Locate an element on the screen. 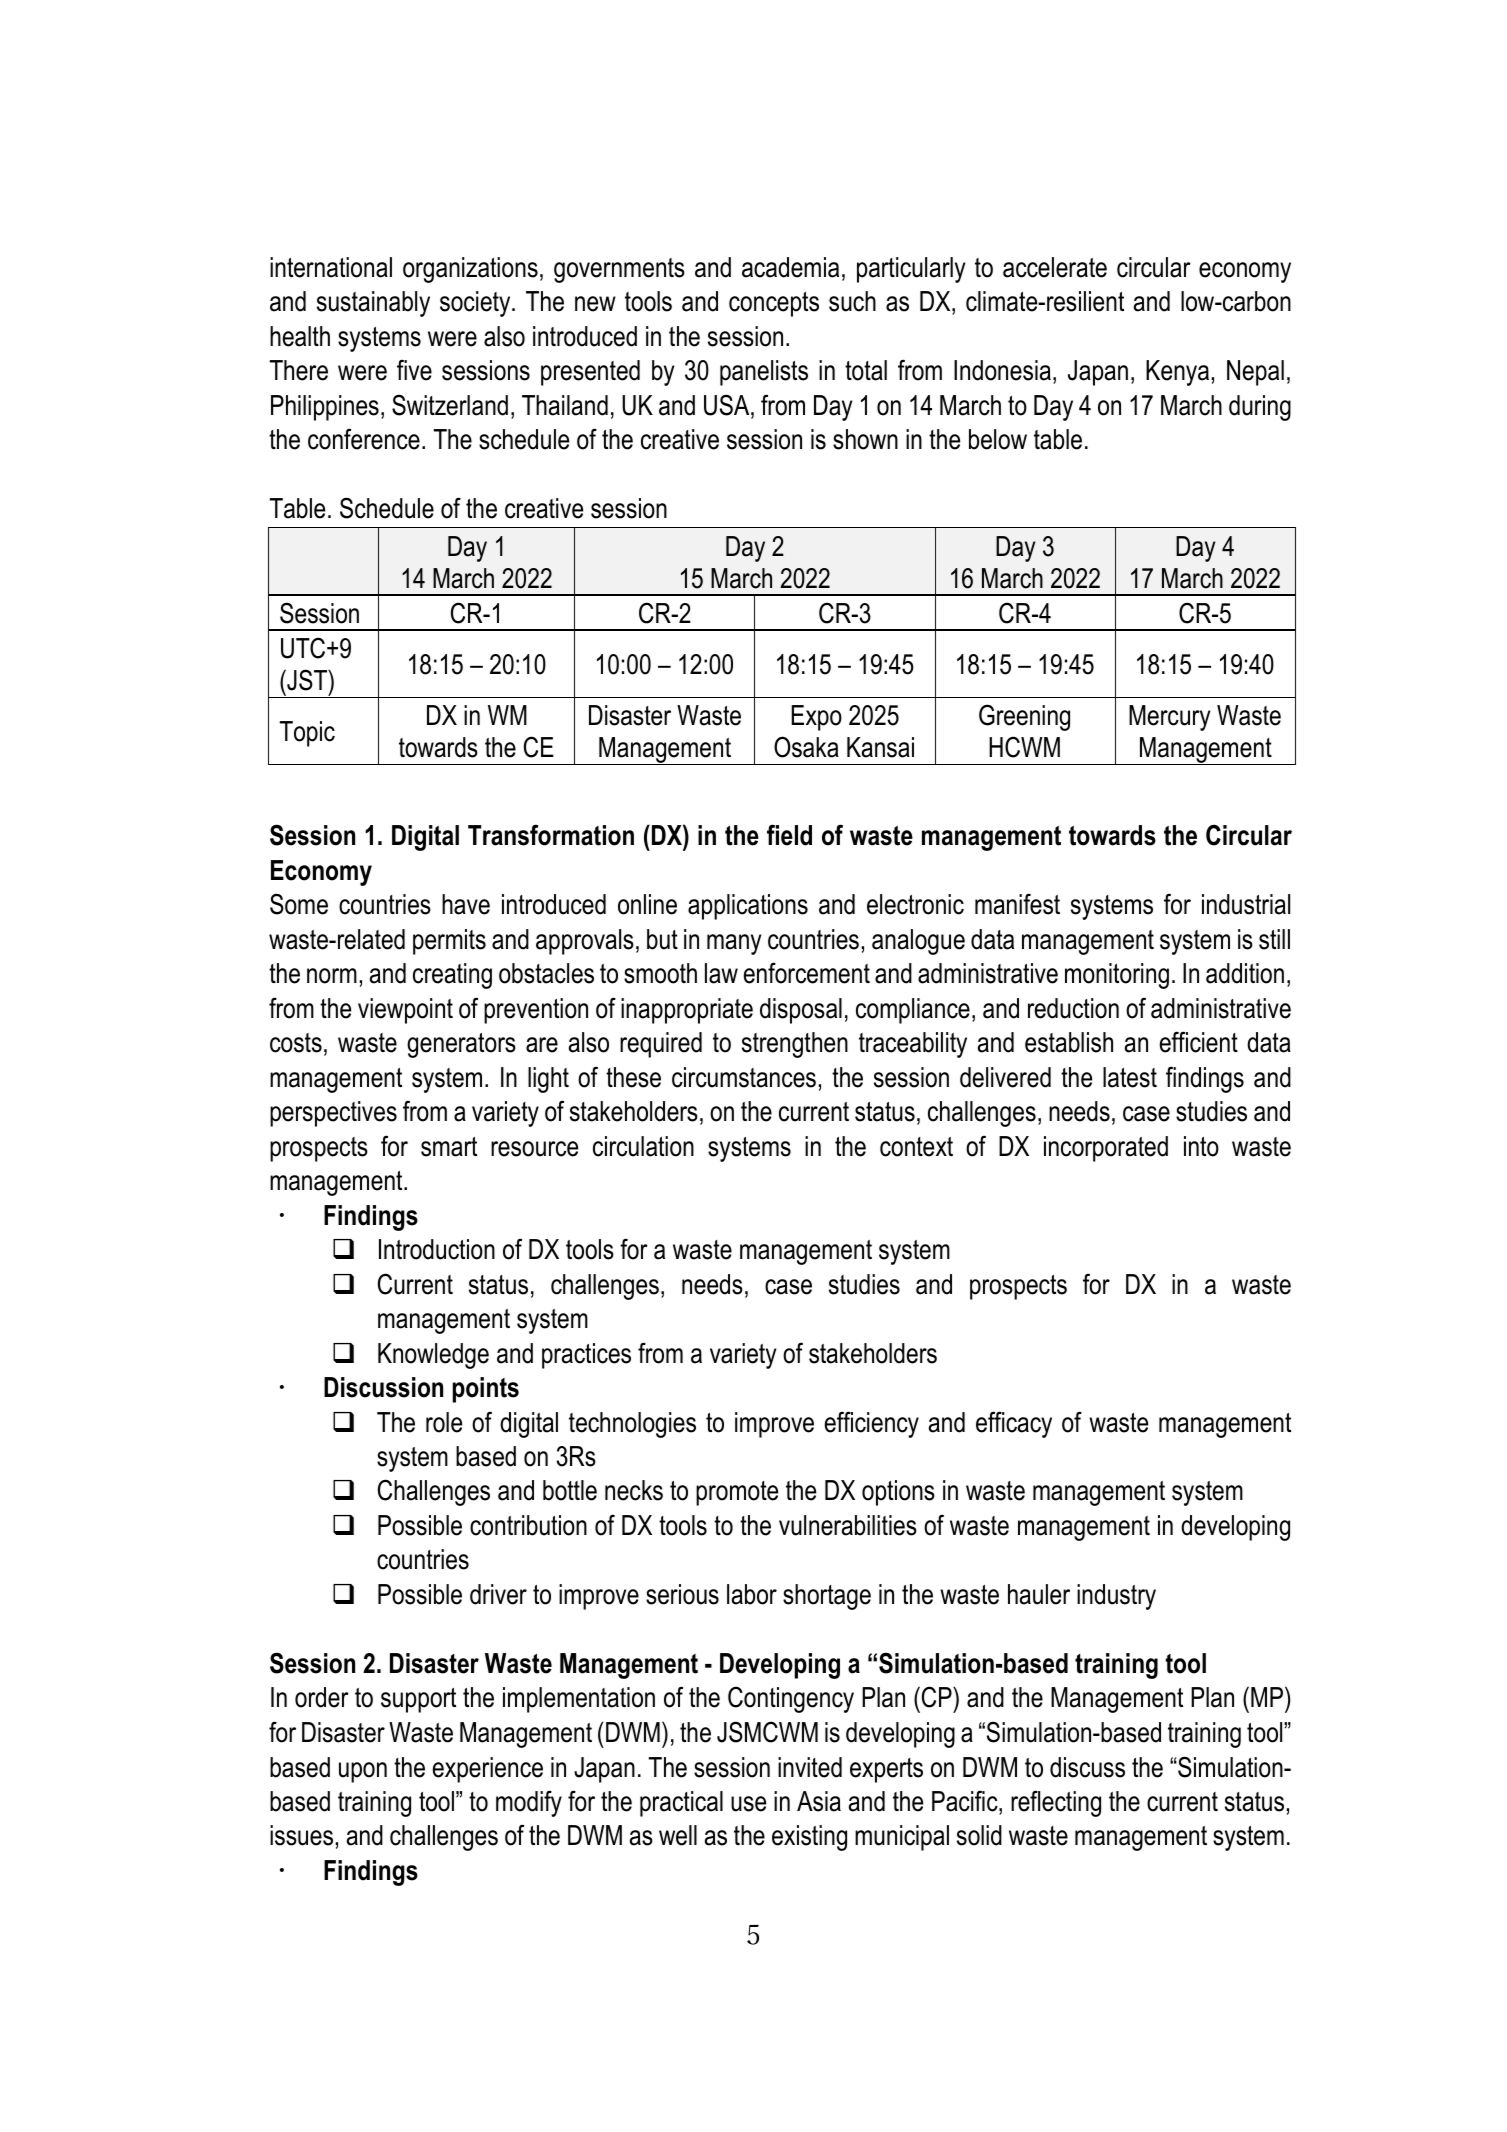 This screenshot has width=1507, height=2132. Introduction is located at coordinates (437, 1249).
